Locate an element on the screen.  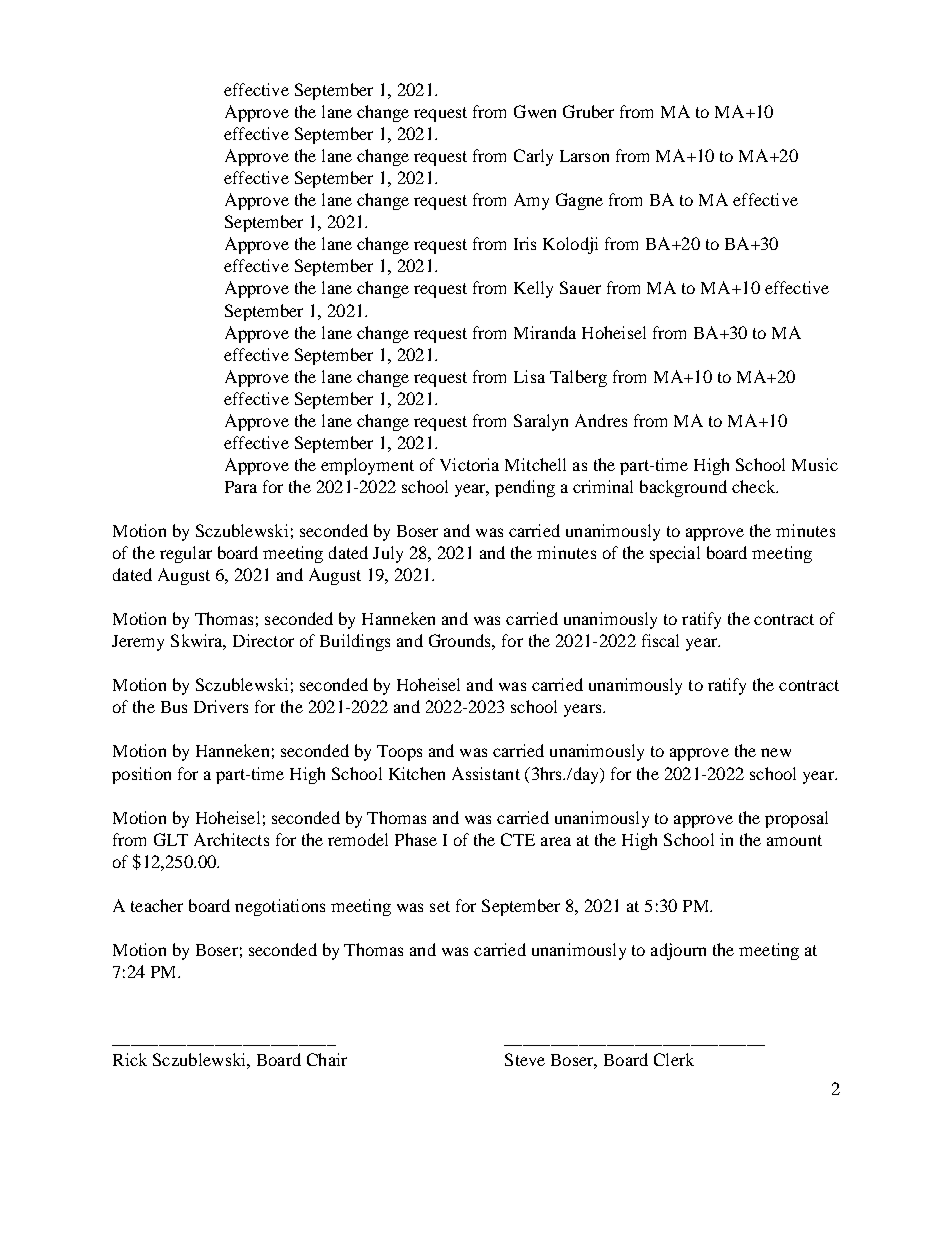
Assistant is located at coordinates (486, 773).
